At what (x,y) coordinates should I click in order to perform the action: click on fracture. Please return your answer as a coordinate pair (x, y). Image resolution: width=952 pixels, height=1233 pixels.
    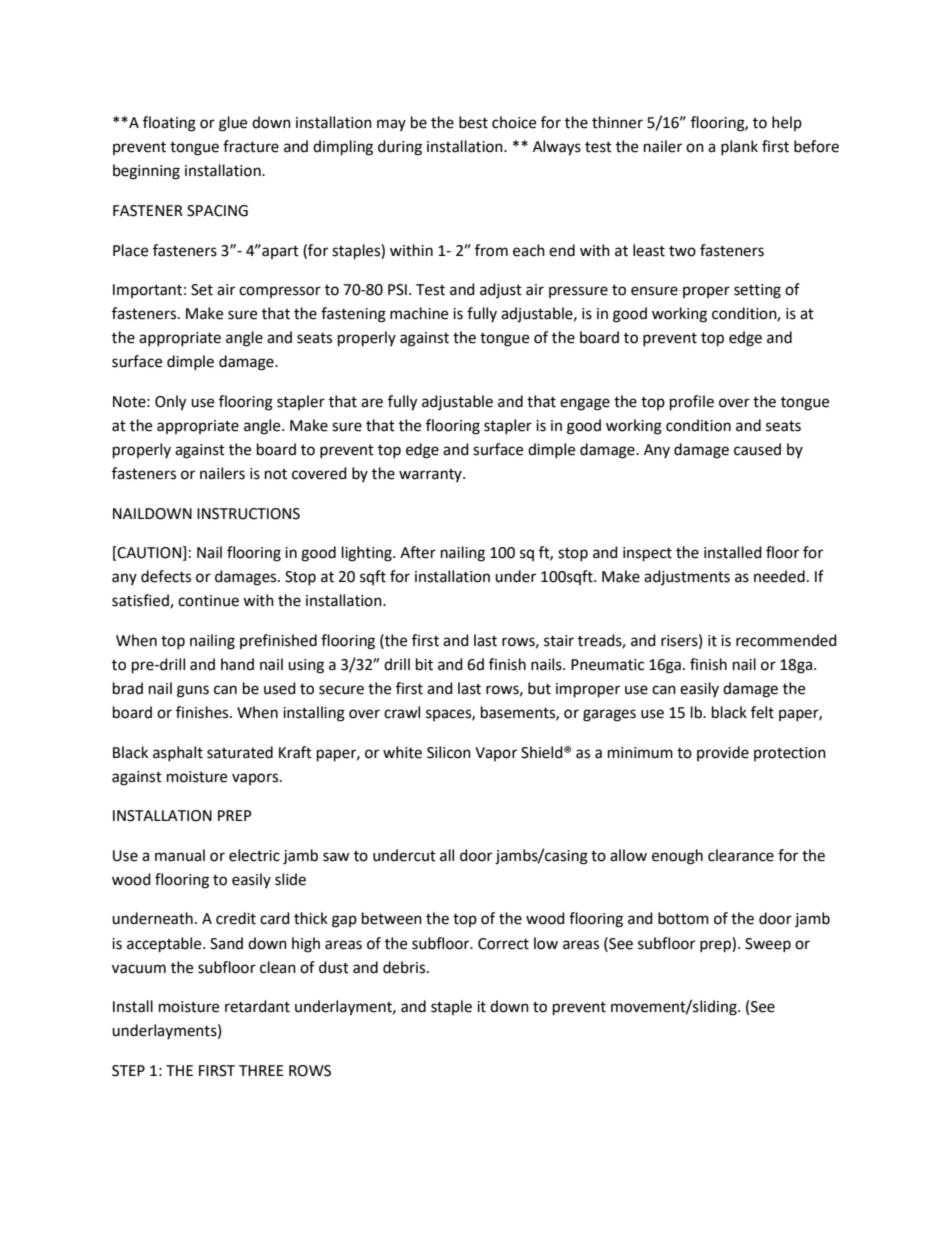
    Looking at the image, I should click on (251, 146).
